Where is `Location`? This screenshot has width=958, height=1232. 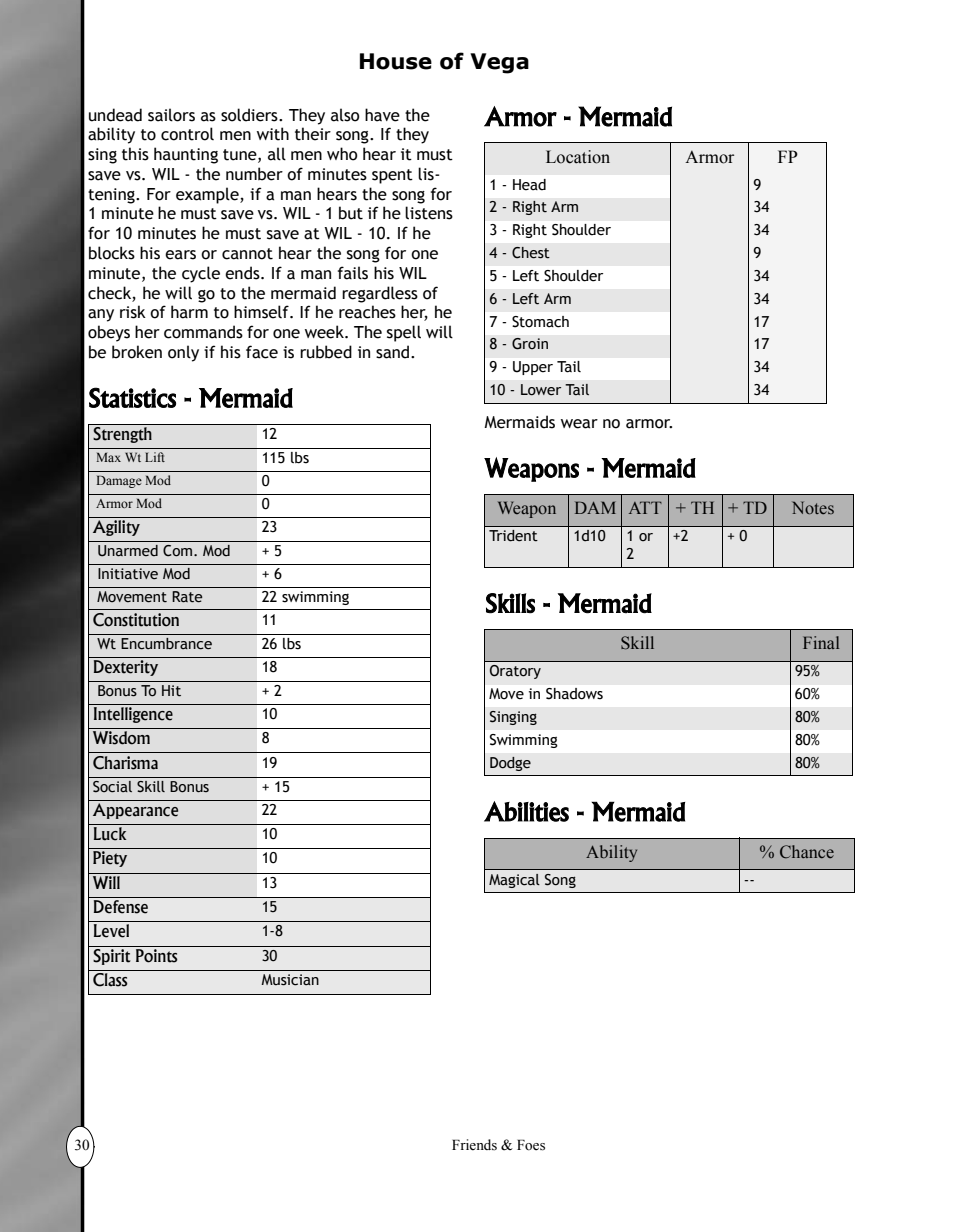
Location is located at coordinates (578, 157).
